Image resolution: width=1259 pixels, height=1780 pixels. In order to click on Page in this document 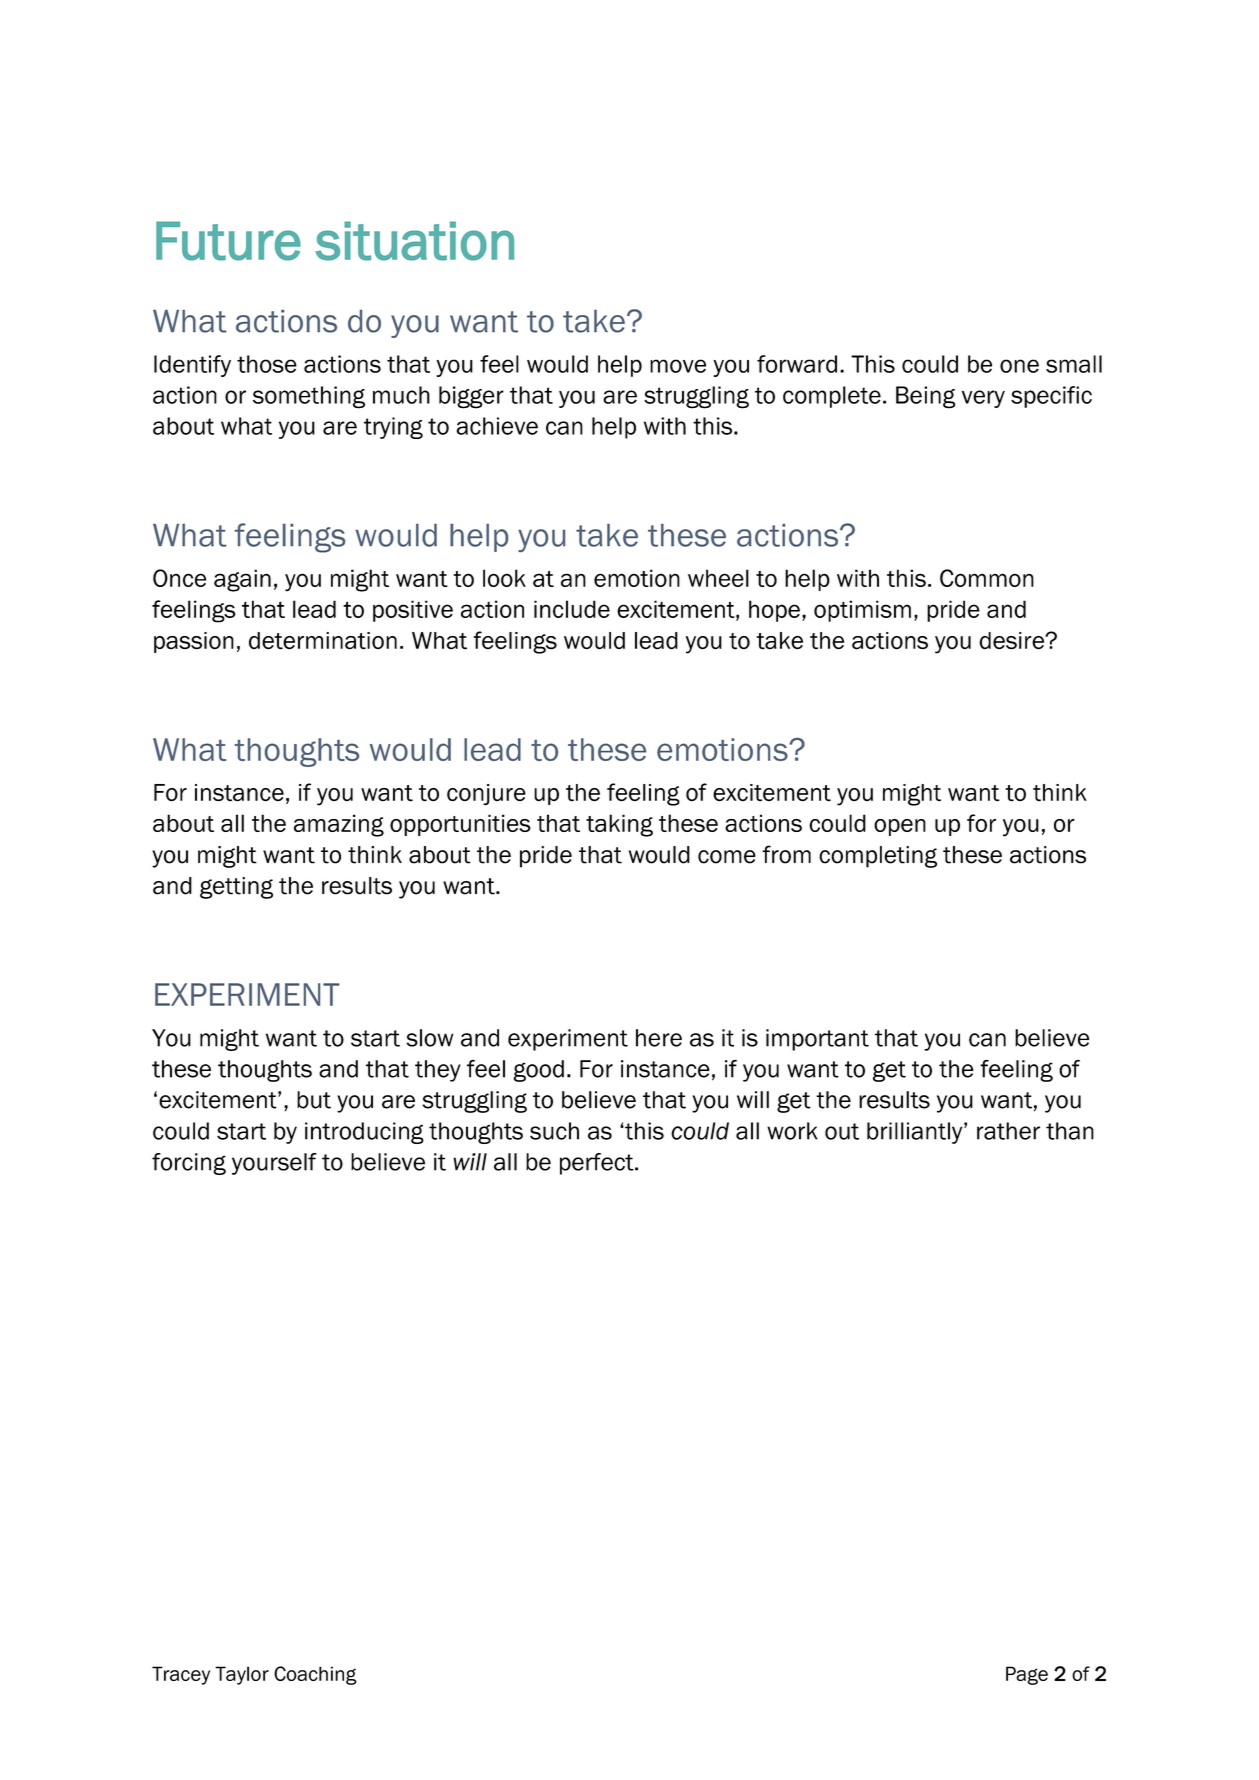, I will do `click(1027, 1675)`.
